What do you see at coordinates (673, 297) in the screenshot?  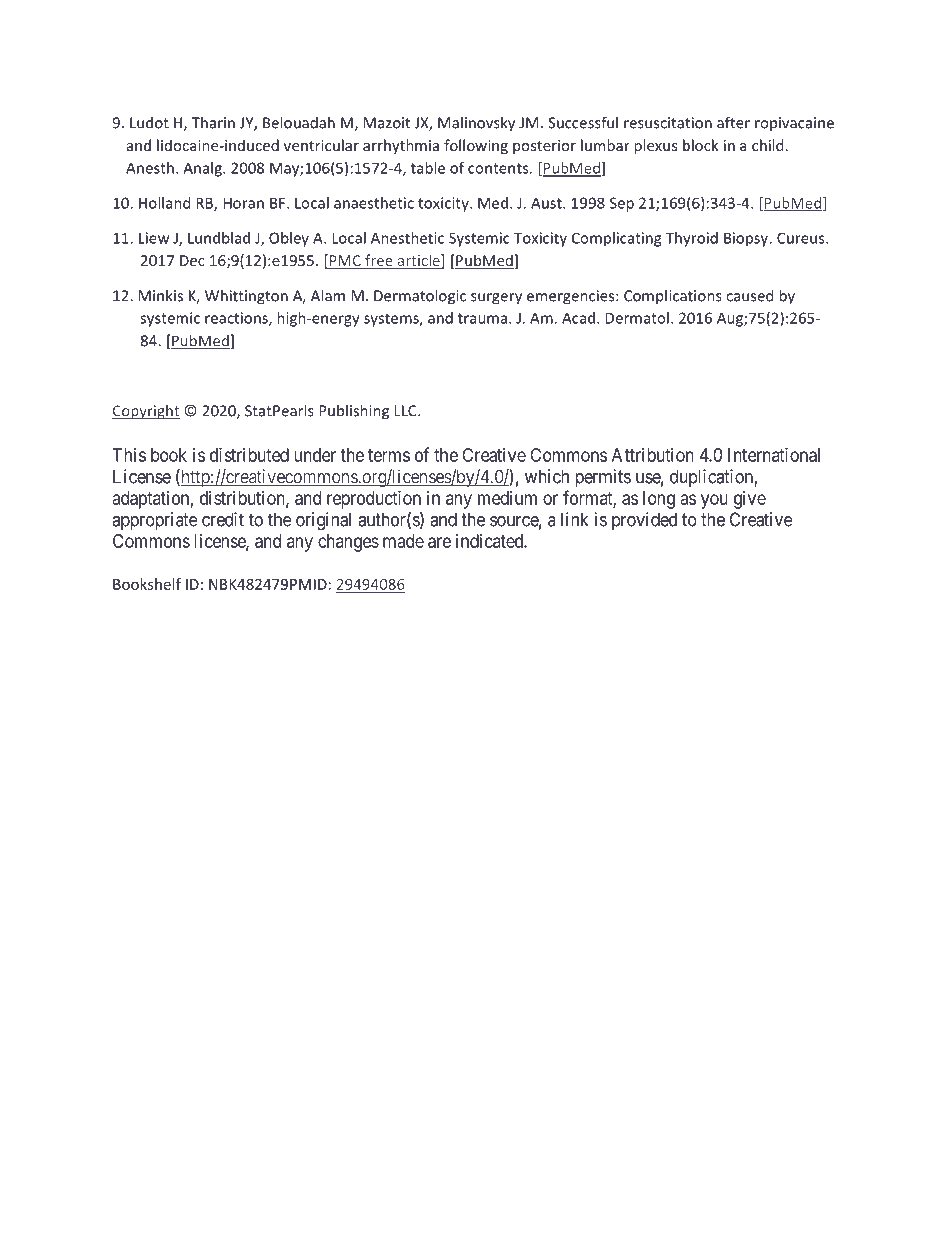 I see `Complications` at bounding box center [673, 297].
